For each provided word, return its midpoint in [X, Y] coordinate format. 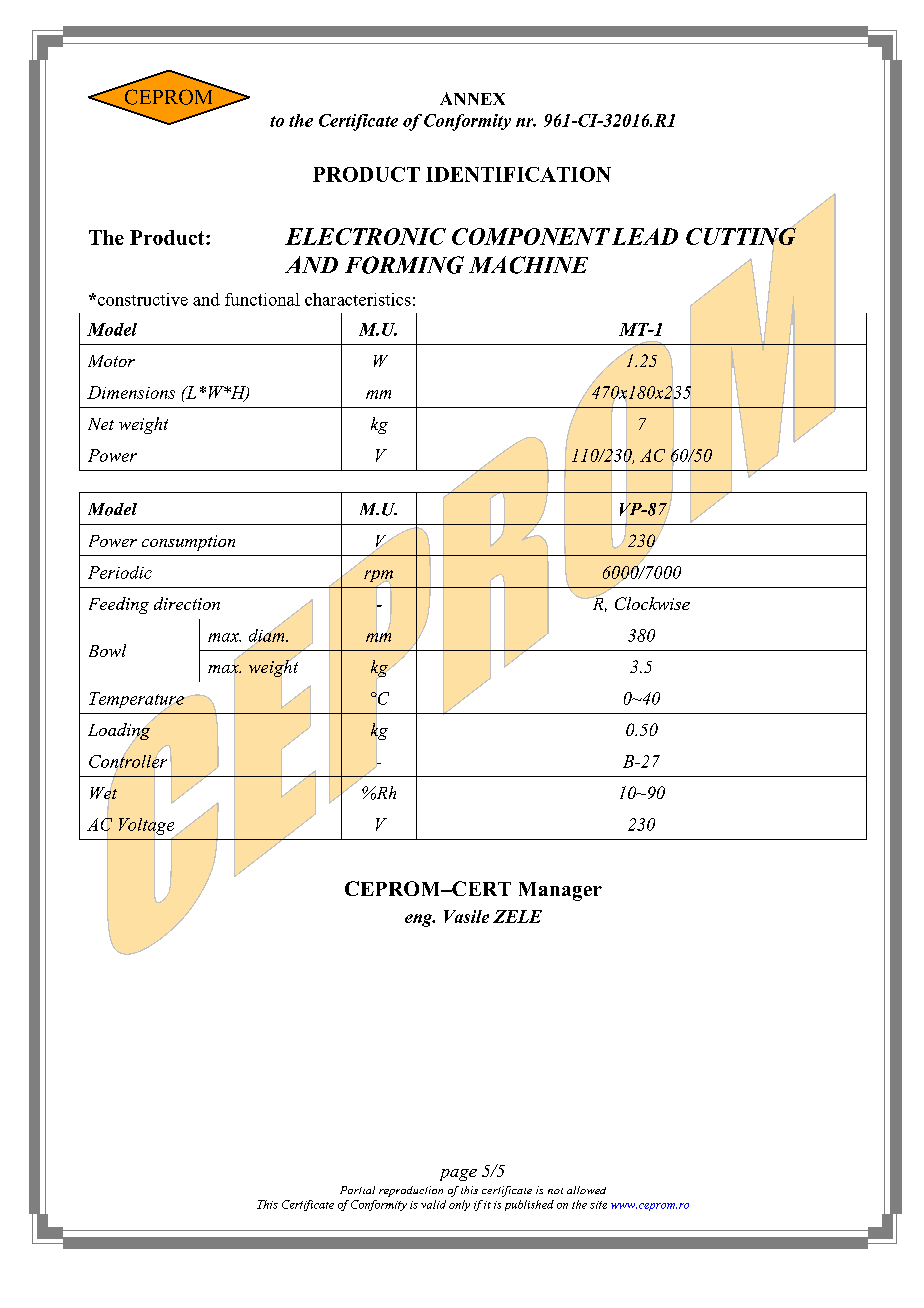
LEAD [645, 236]
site [598, 1205]
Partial [357, 1190]
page [458, 1175]
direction [187, 603]
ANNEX [472, 98]
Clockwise [652, 603]
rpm [378, 576]
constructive [141, 299]
